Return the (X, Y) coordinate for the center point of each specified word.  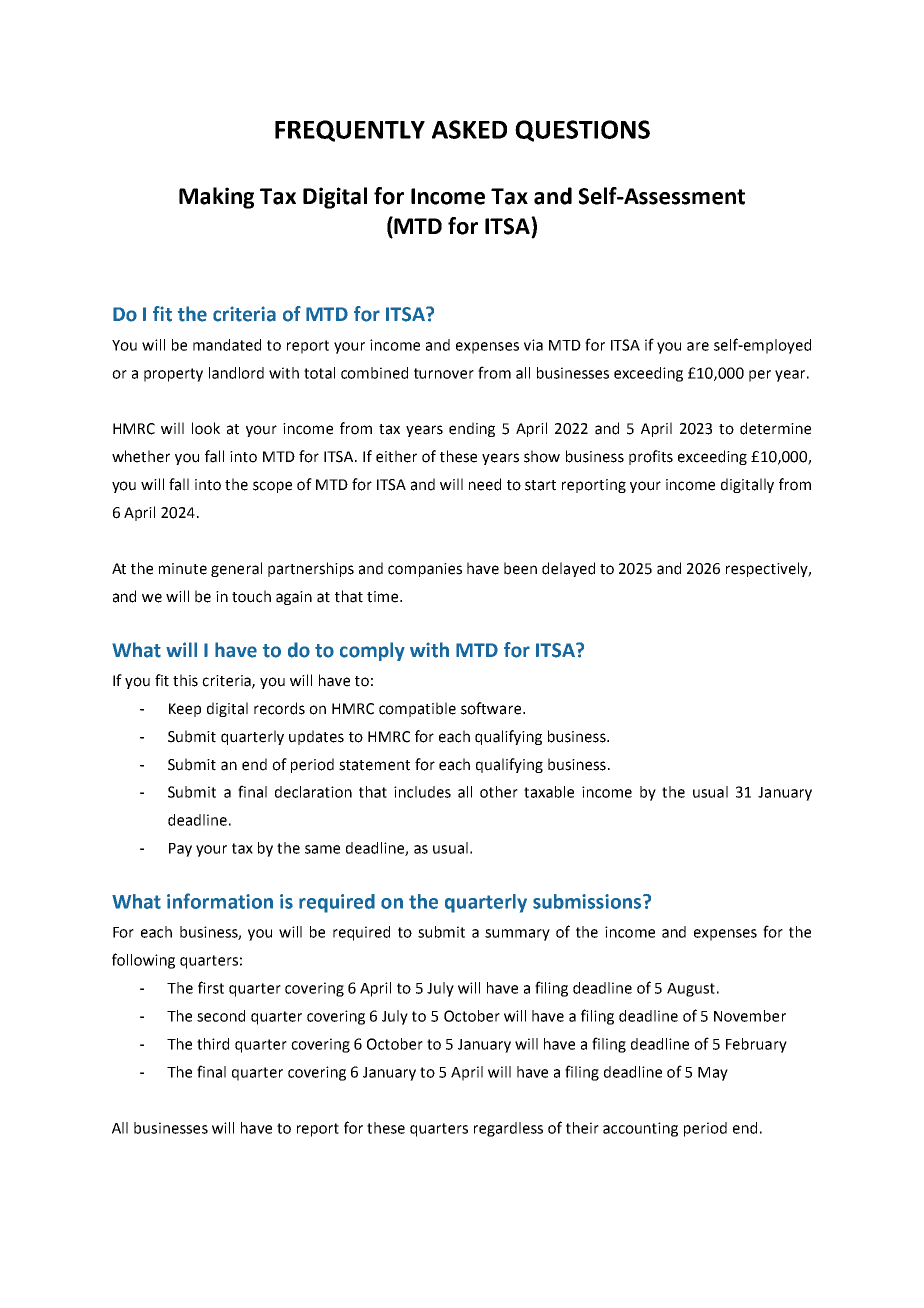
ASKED (469, 129)
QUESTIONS (582, 131)
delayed (568, 569)
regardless (508, 1129)
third (213, 1044)
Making (216, 198)
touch (251, 596)
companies (425, 570)
